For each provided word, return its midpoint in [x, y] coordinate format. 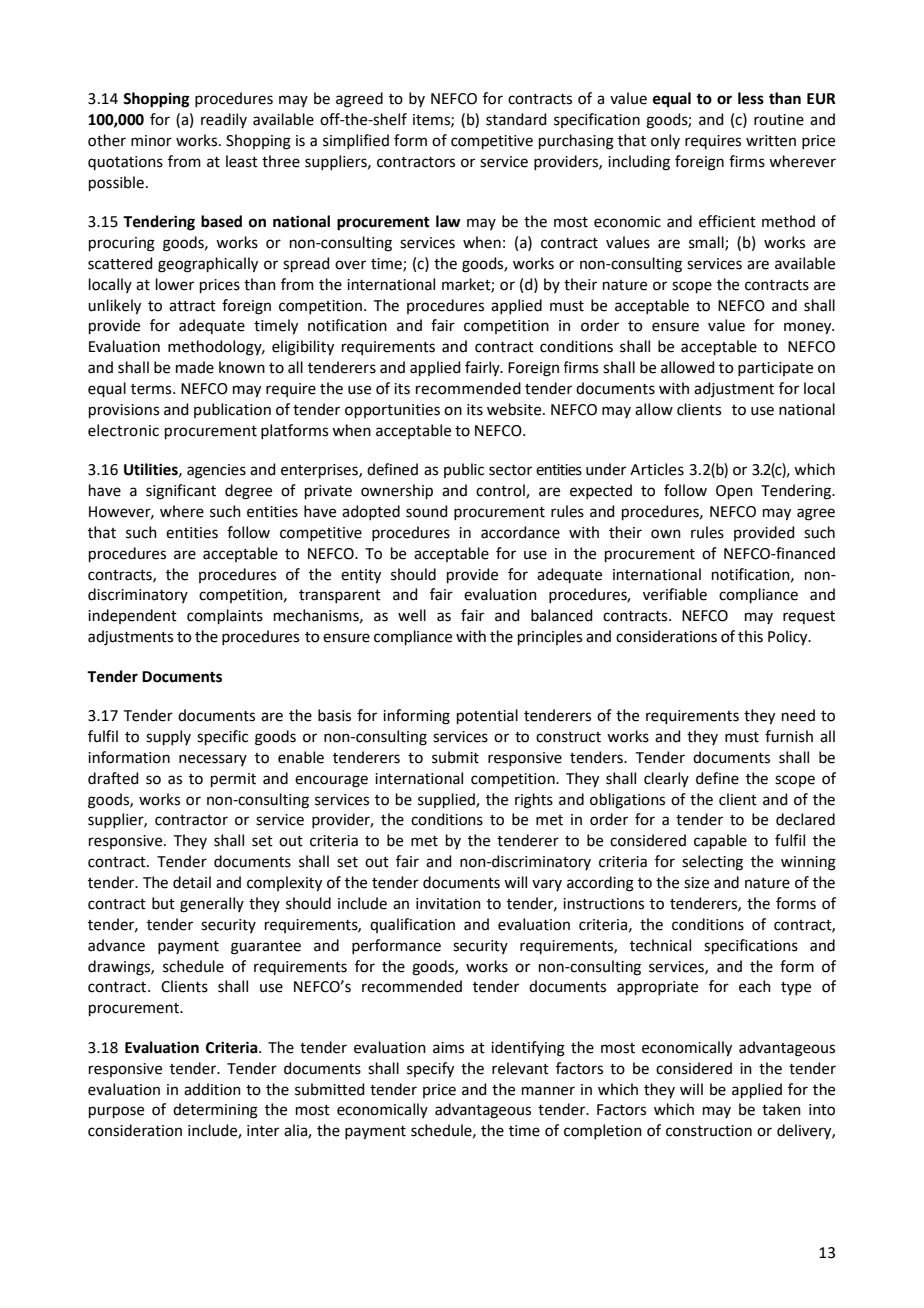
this [750, 636]
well [412, 615]
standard [516, 119]
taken [781, 1109]
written [771, 141]
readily [224, 120]
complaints [225, 616]
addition [212, 1089]
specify [430, 1070]
